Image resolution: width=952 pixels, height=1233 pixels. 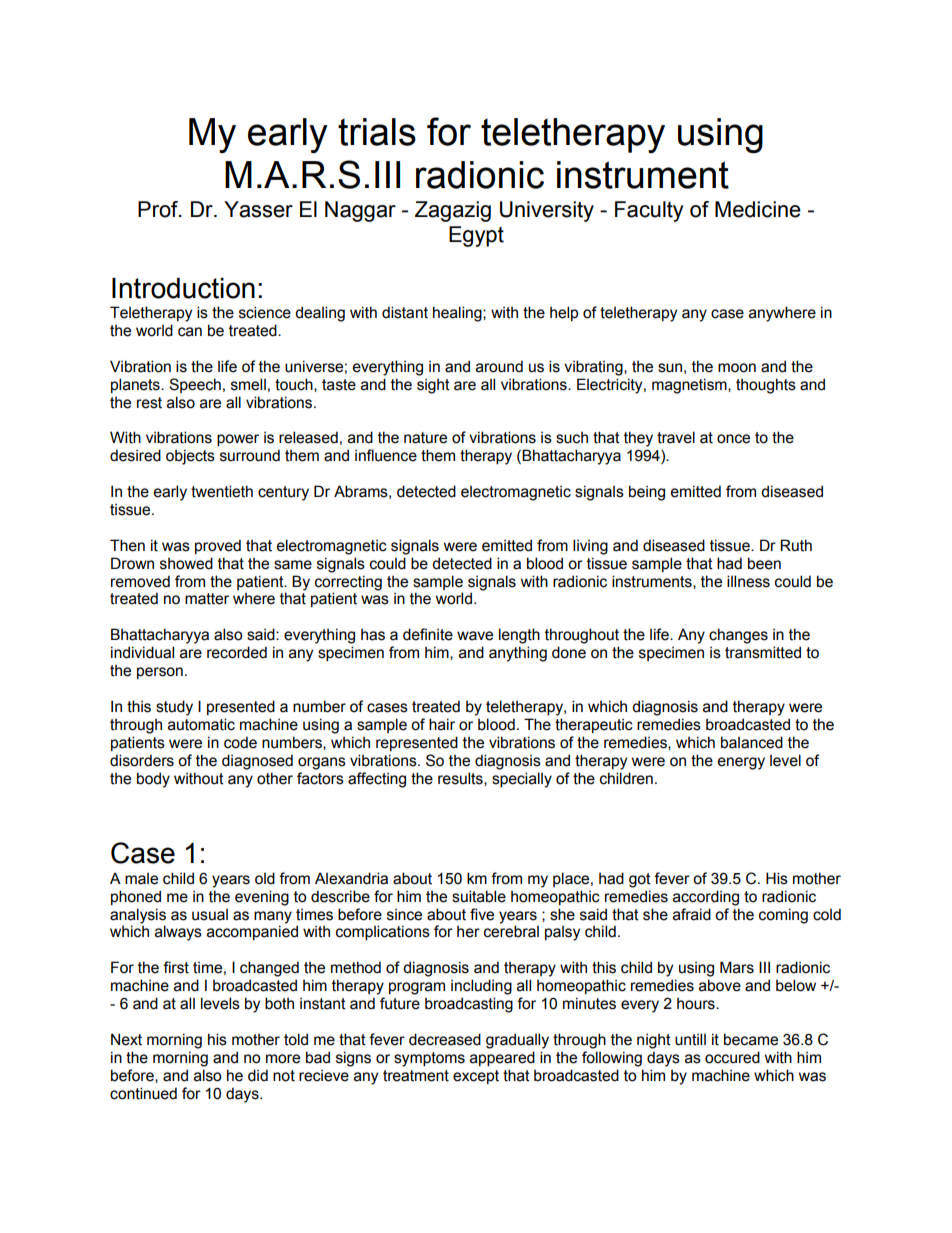 What do you see at coordinates (476, 1077) in the screenshot?
I see `except` at bounding box center [476, 1077].
